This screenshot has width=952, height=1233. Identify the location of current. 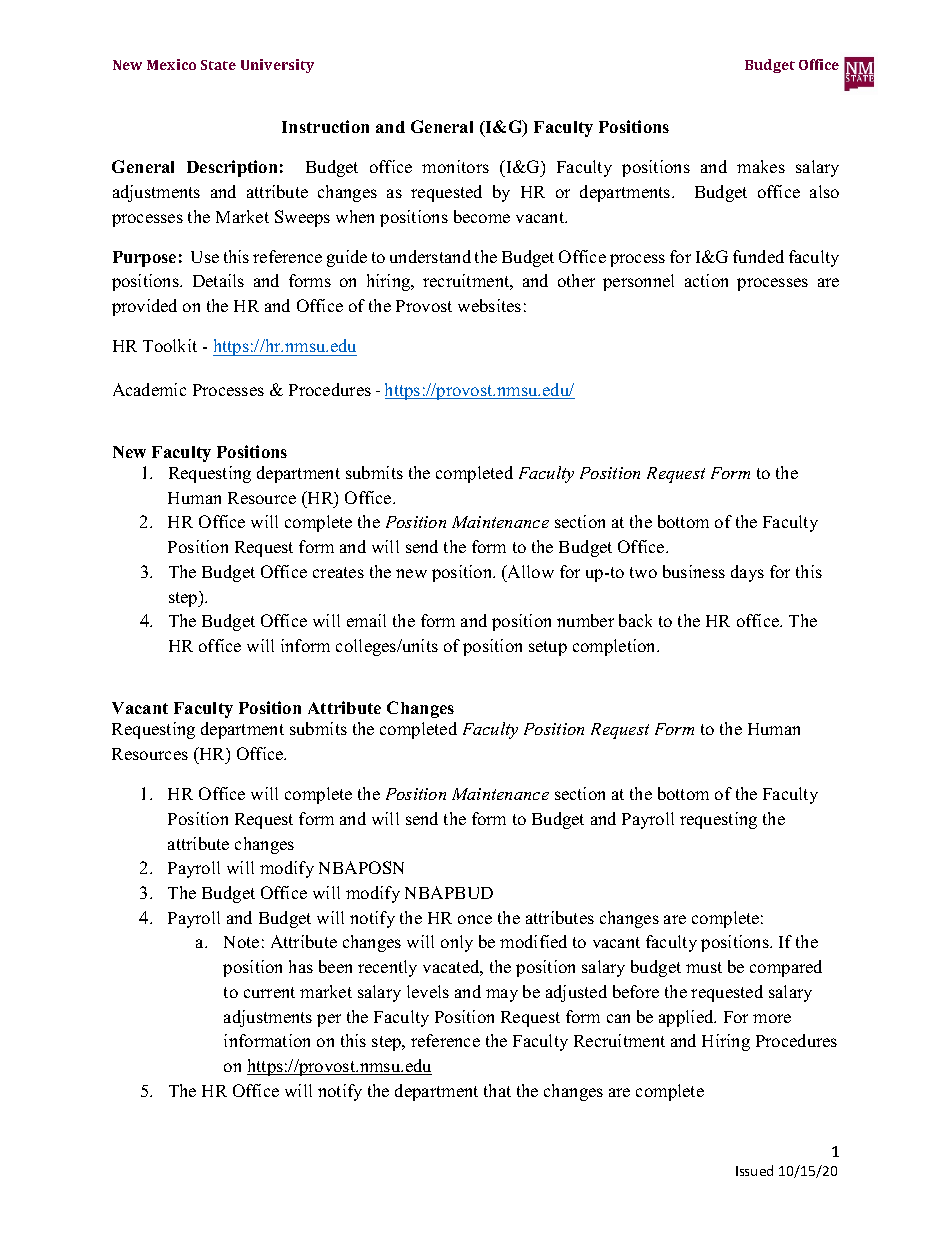
(269, 992).
